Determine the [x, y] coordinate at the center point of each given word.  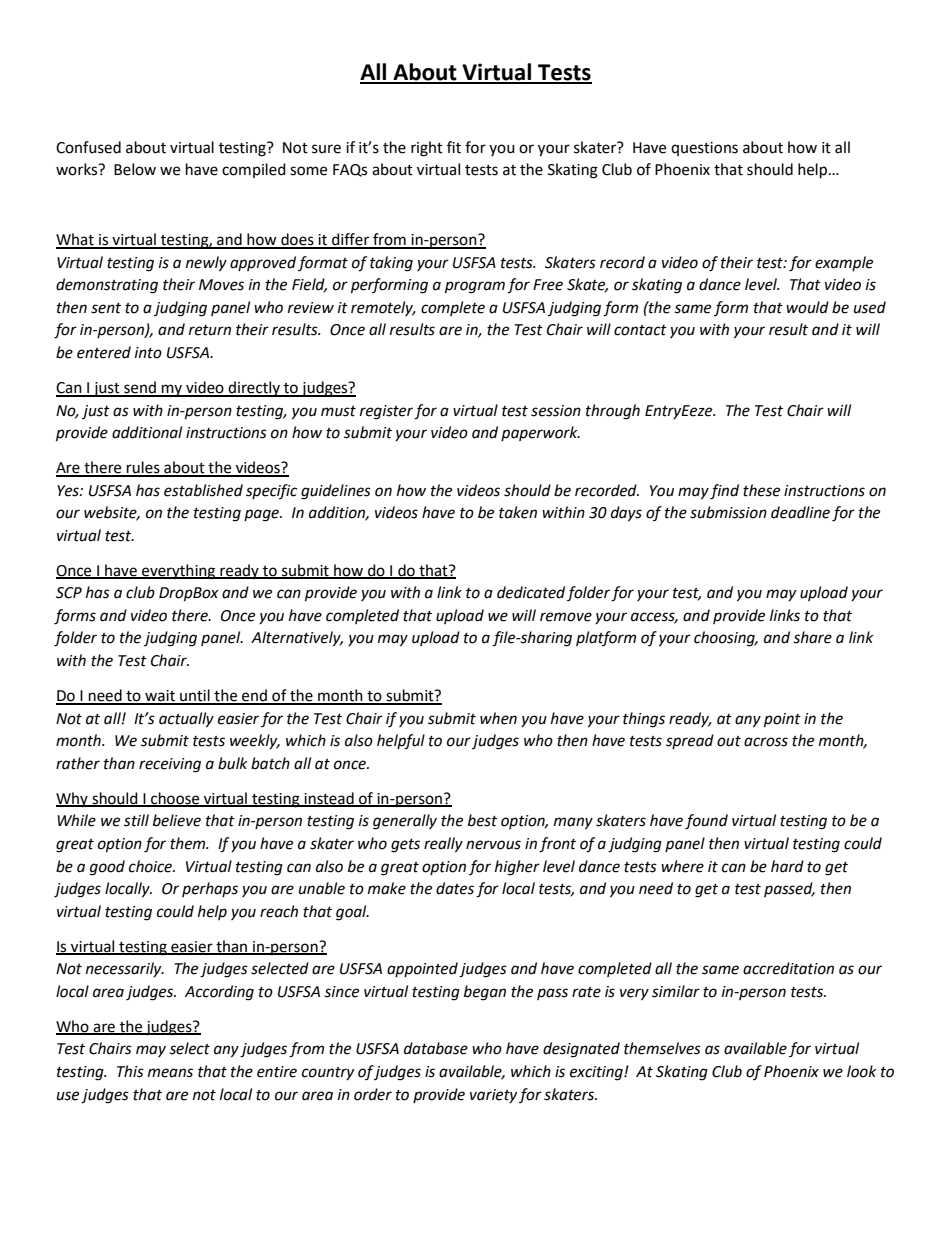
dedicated [531, 592]
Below [135, 169]
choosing [725, 639]
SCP [69, 593]
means [170, 1073]
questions [704, 149]
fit [454, 147]
